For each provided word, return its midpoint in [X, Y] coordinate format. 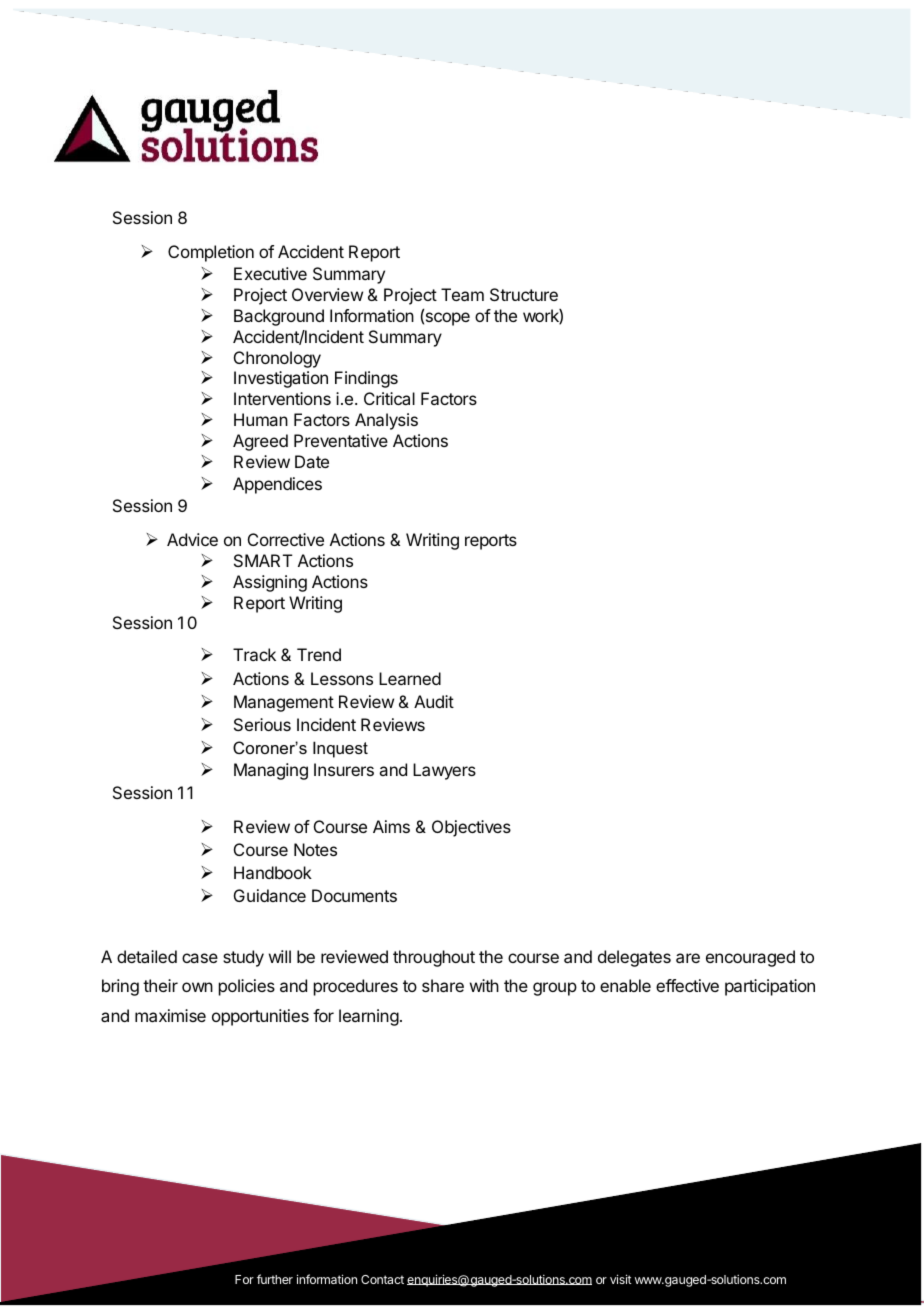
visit [621, 1279]
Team [462, 294]
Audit [434, 701]
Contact [382, 1279]
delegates [634, 958]
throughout [434, 958]
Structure [524, 294]
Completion [211, 253]
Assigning [270, 583]
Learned [410, 678]
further [275, 1279]
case [200, 958]
